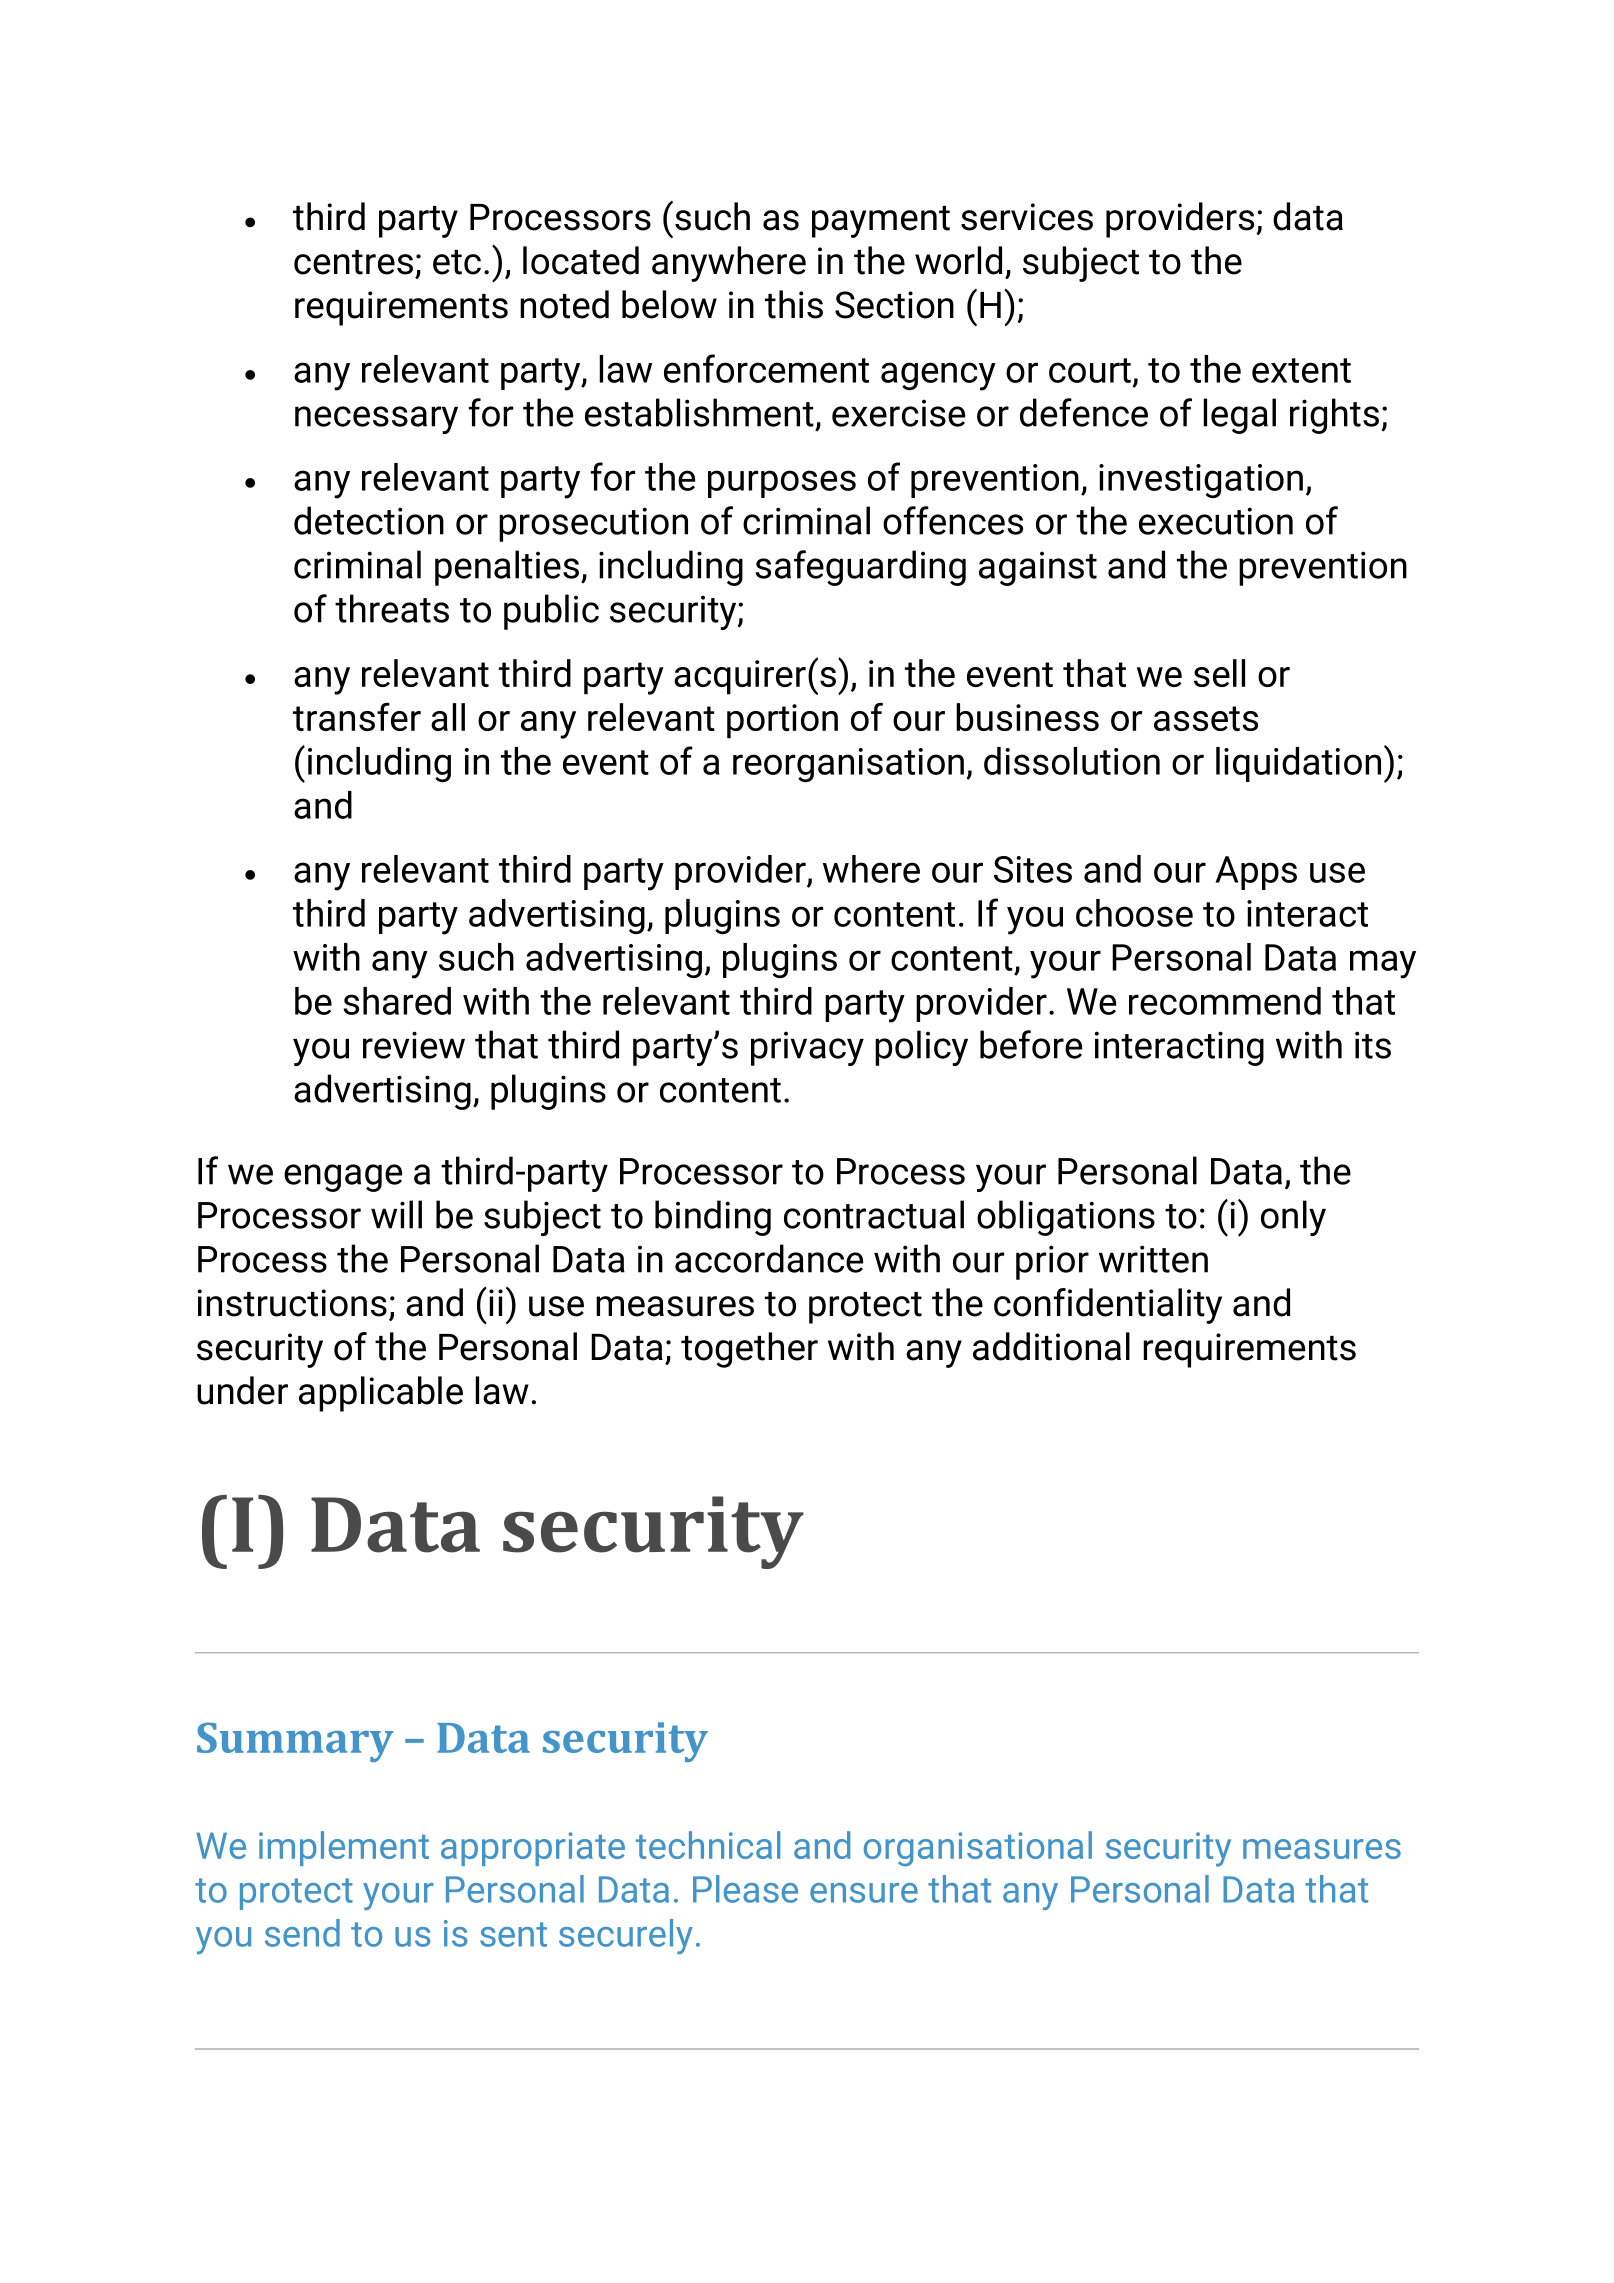 The image size is (1614, 2283). Describe the element at coordinates (794, 304) in the screenshot. I see `this` at that location.
